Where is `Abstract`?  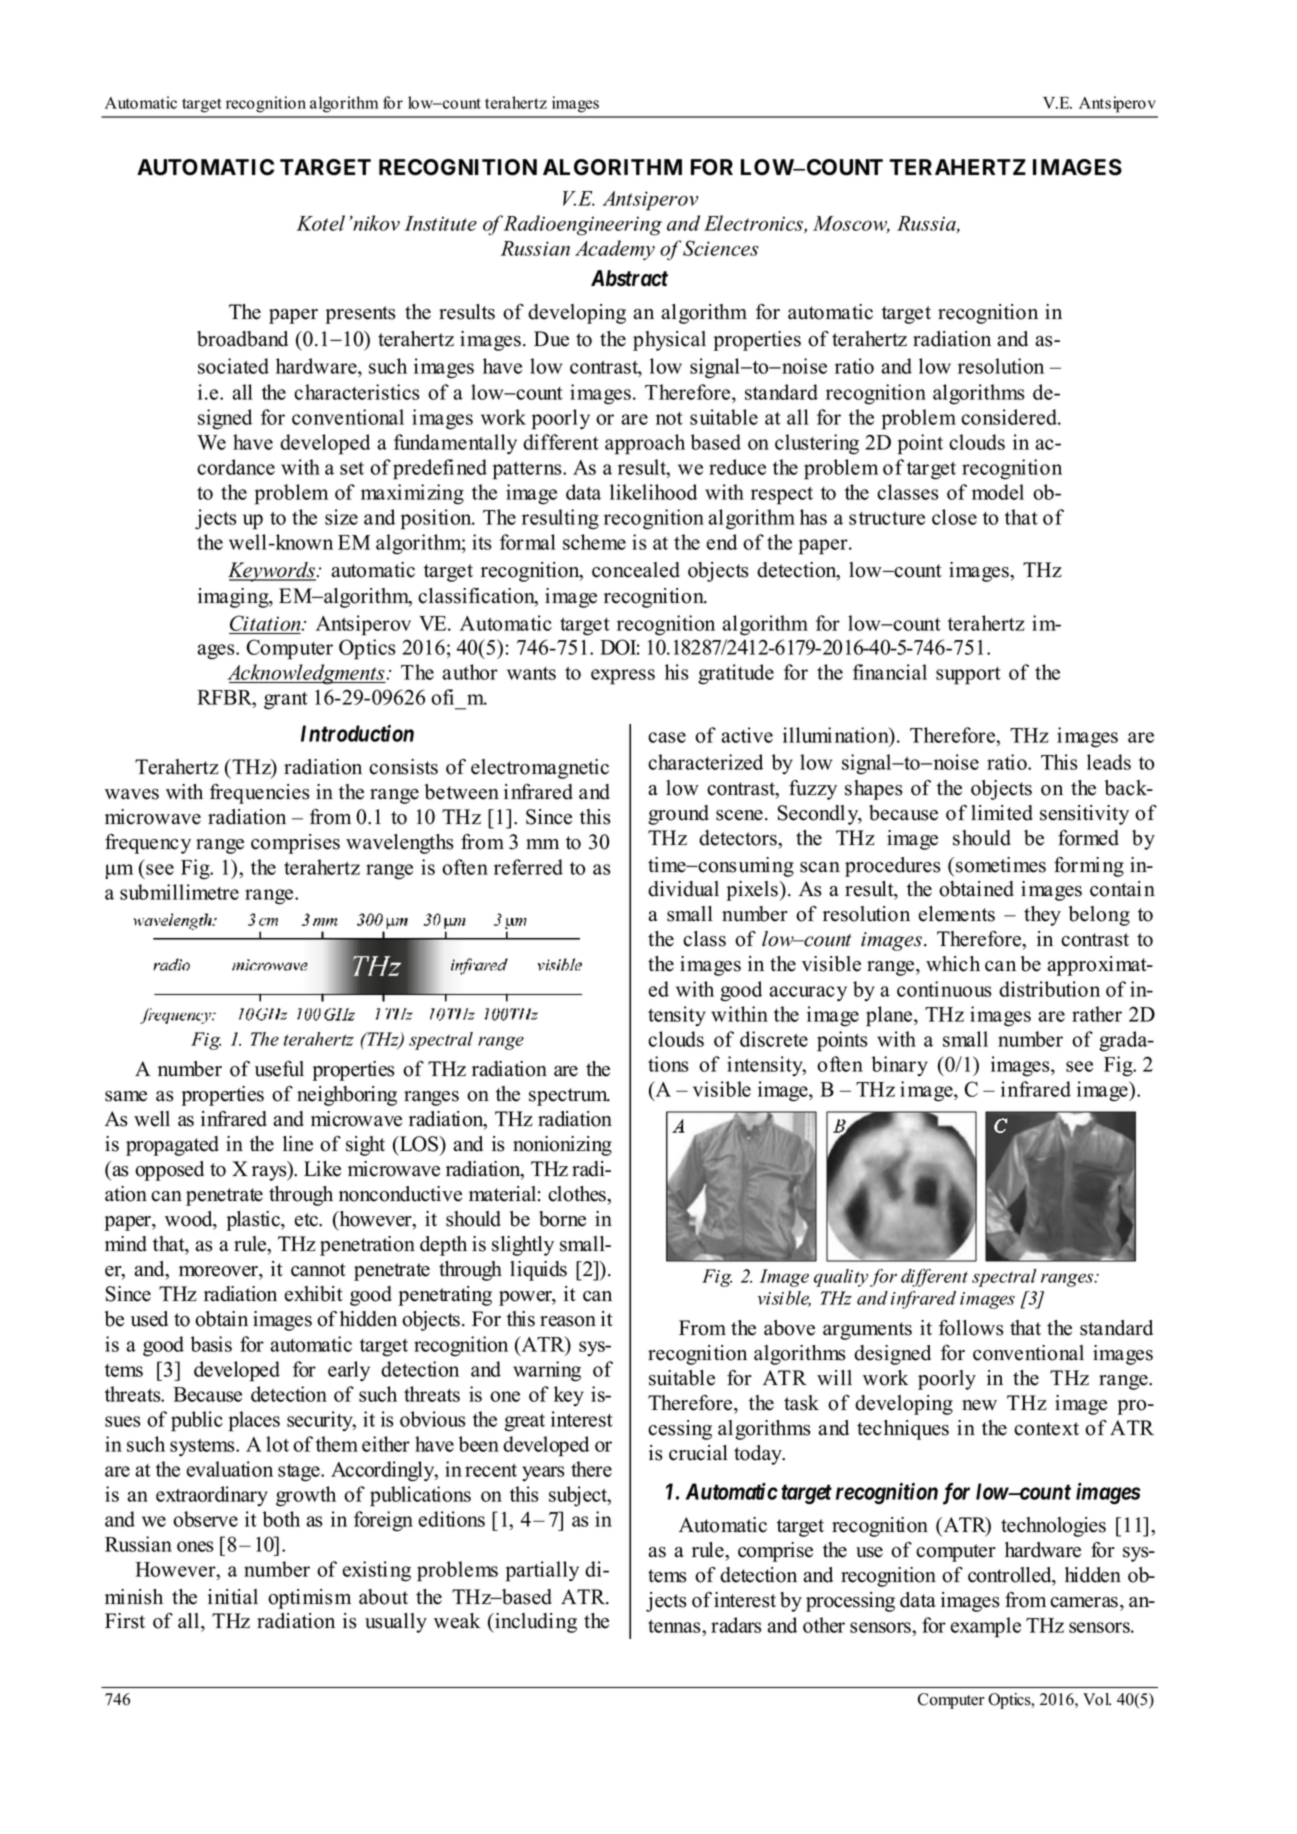
Abstract is located at coordinates (629, 278).
